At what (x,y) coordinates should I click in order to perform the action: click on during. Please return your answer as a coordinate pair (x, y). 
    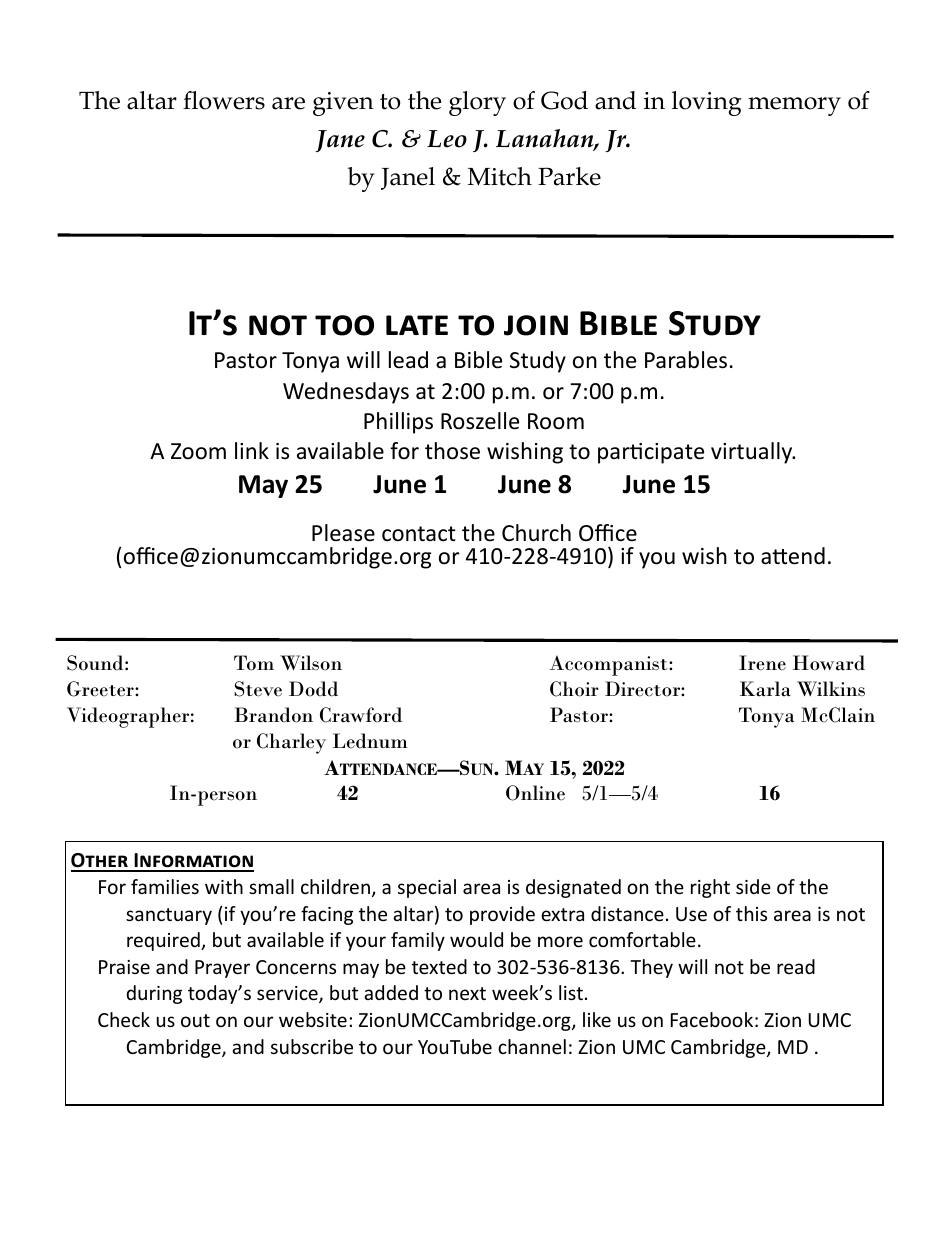
    Looking at the image, I should click on (154, 994).
